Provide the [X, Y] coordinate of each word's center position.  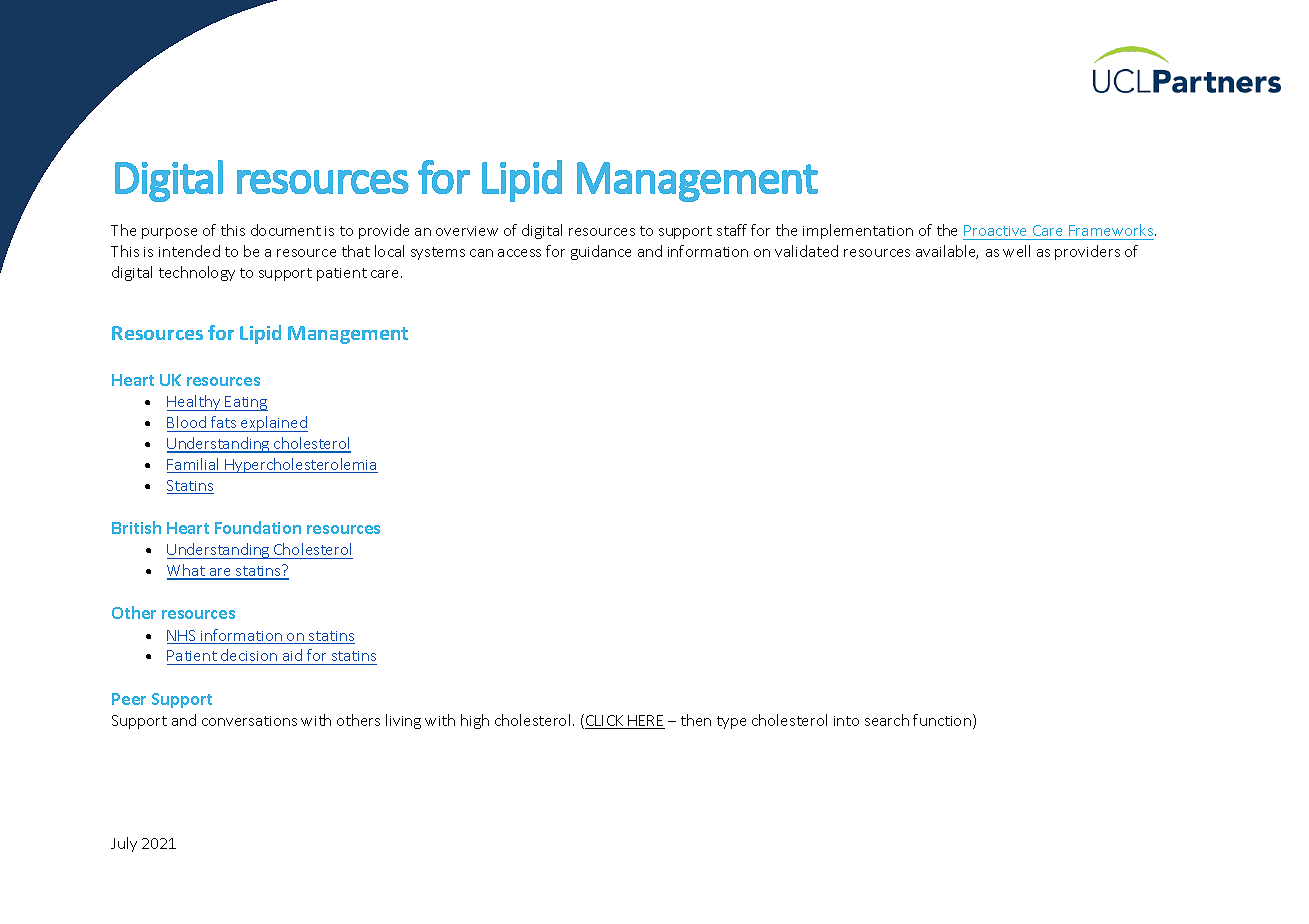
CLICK [605, 722]
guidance [601, 252]
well [1016, 251]
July [124, 844]
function [942, 720]
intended [189, 251]
